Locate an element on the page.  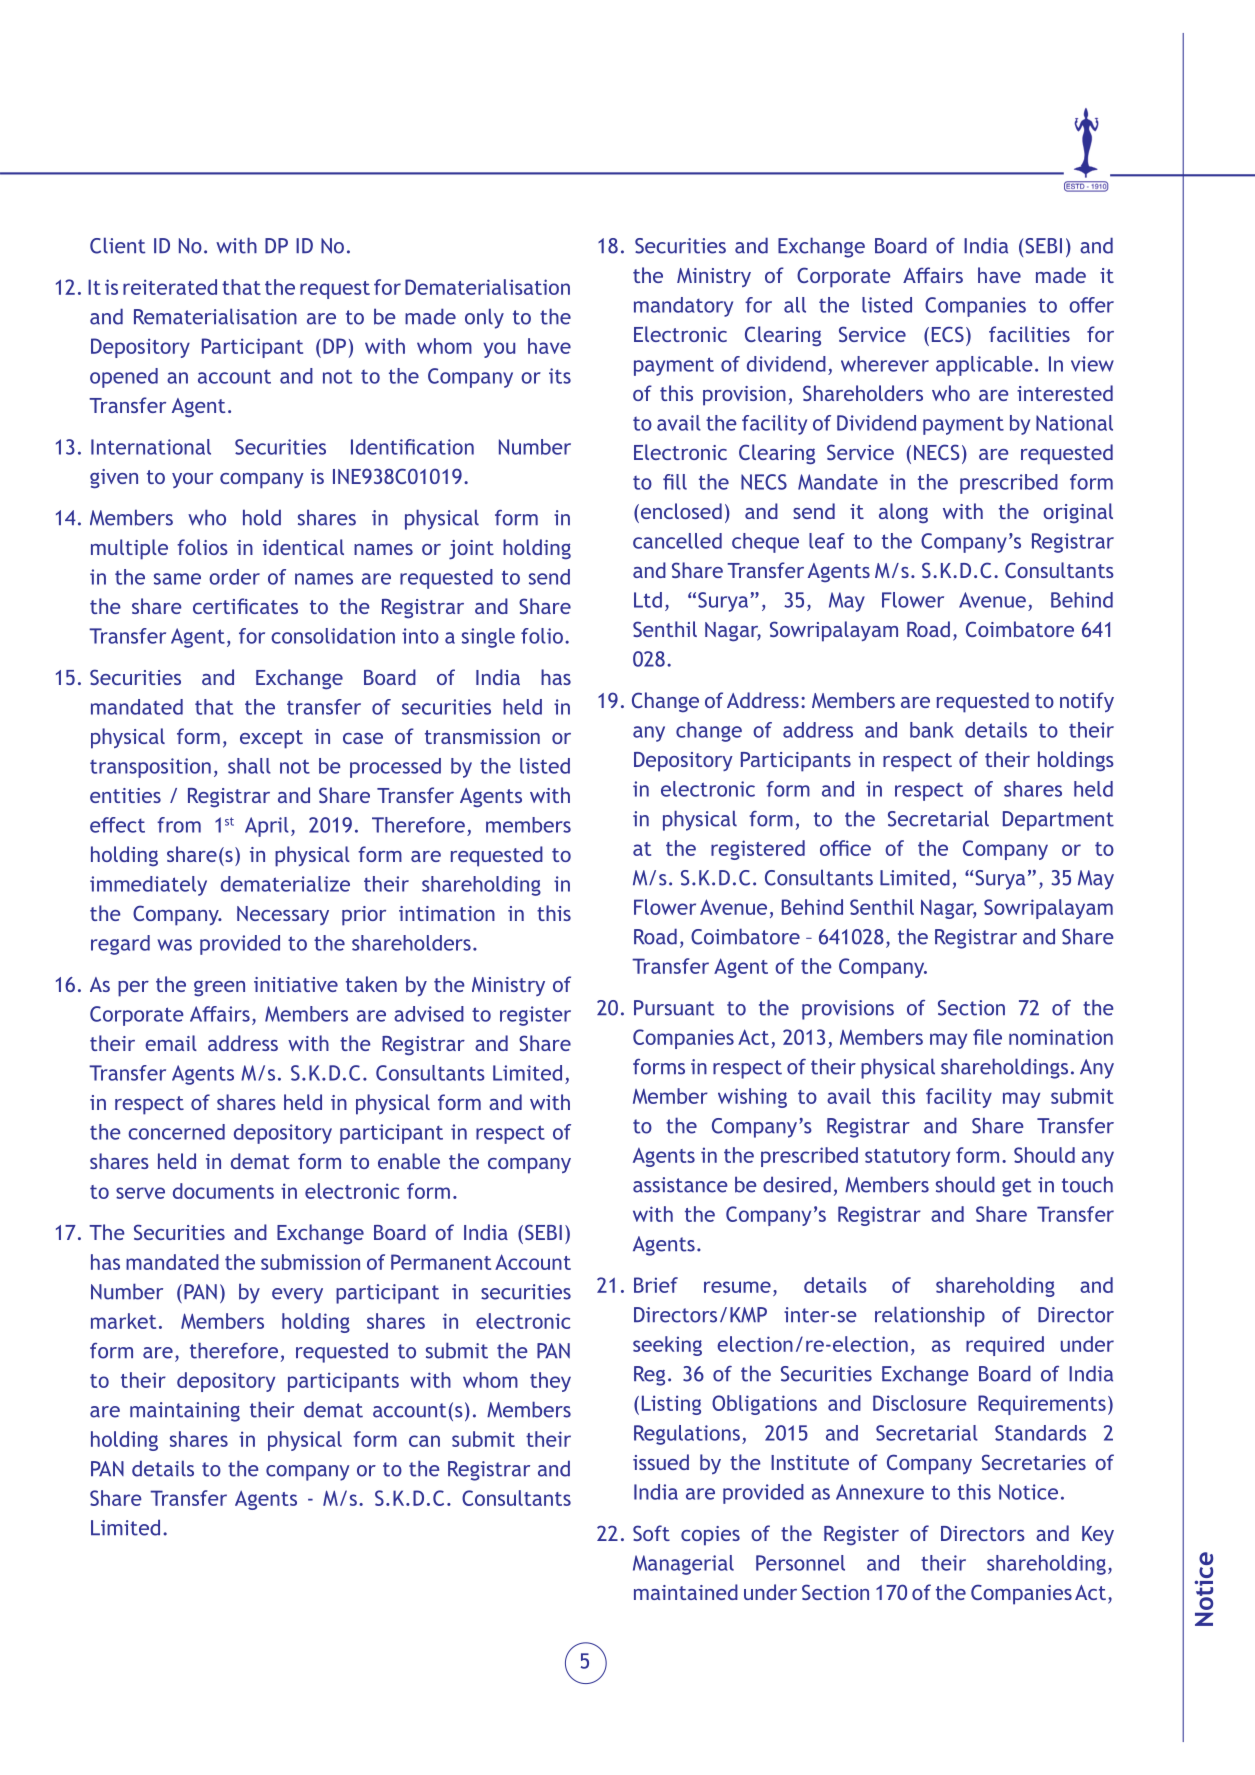
mandatory is located at coordinates (683, 307).
